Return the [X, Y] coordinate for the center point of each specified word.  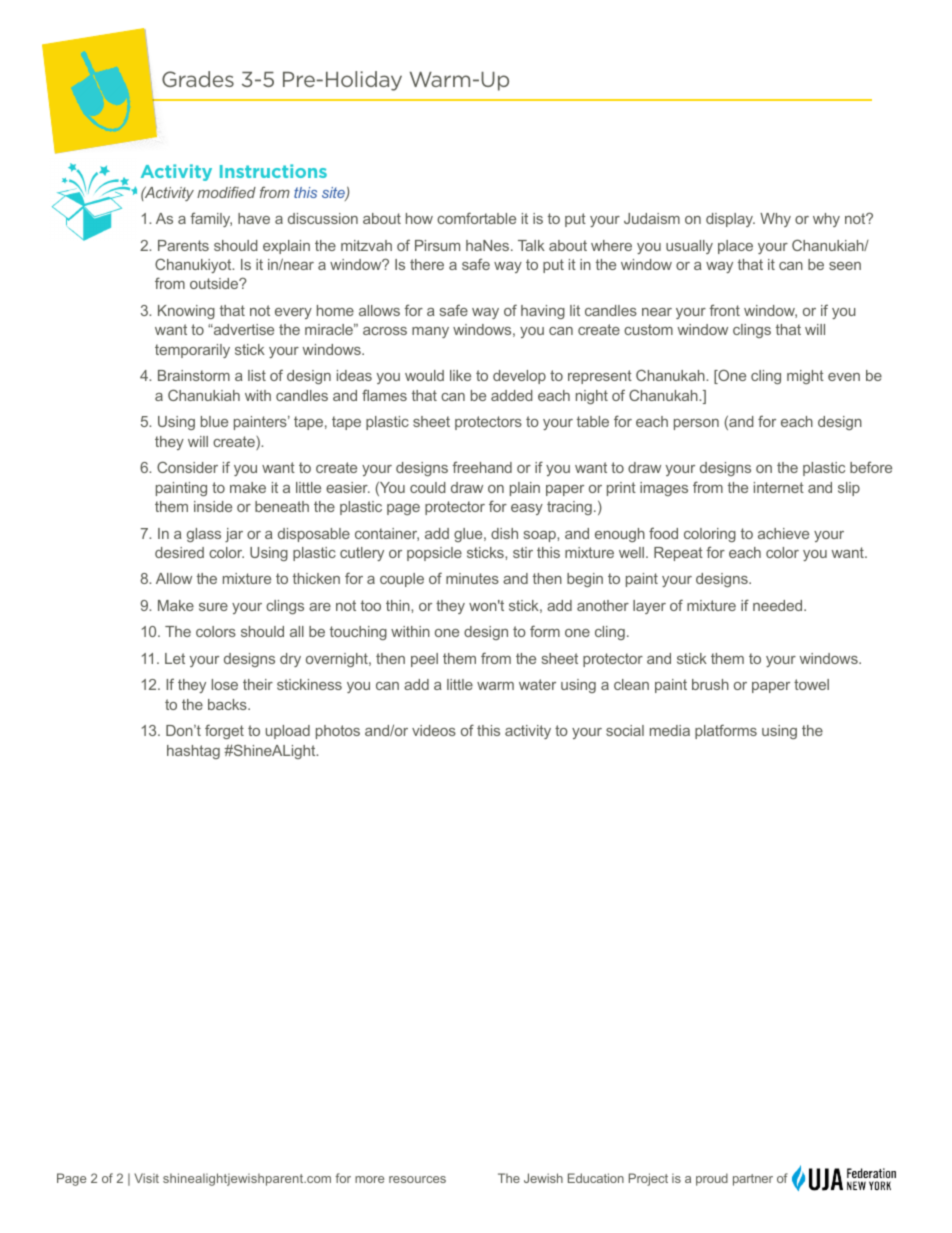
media [670, 730]
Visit [146, 1178]
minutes [472, 578]
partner [753, 1180]
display [730, 220]
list [257, 375]
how [419, 218]
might [805, 377]
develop [519, 377]
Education [596, 1178]
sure [213, 607]
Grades [198, 79]
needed [779, 605]
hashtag [193, 752]
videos [434, 730]
